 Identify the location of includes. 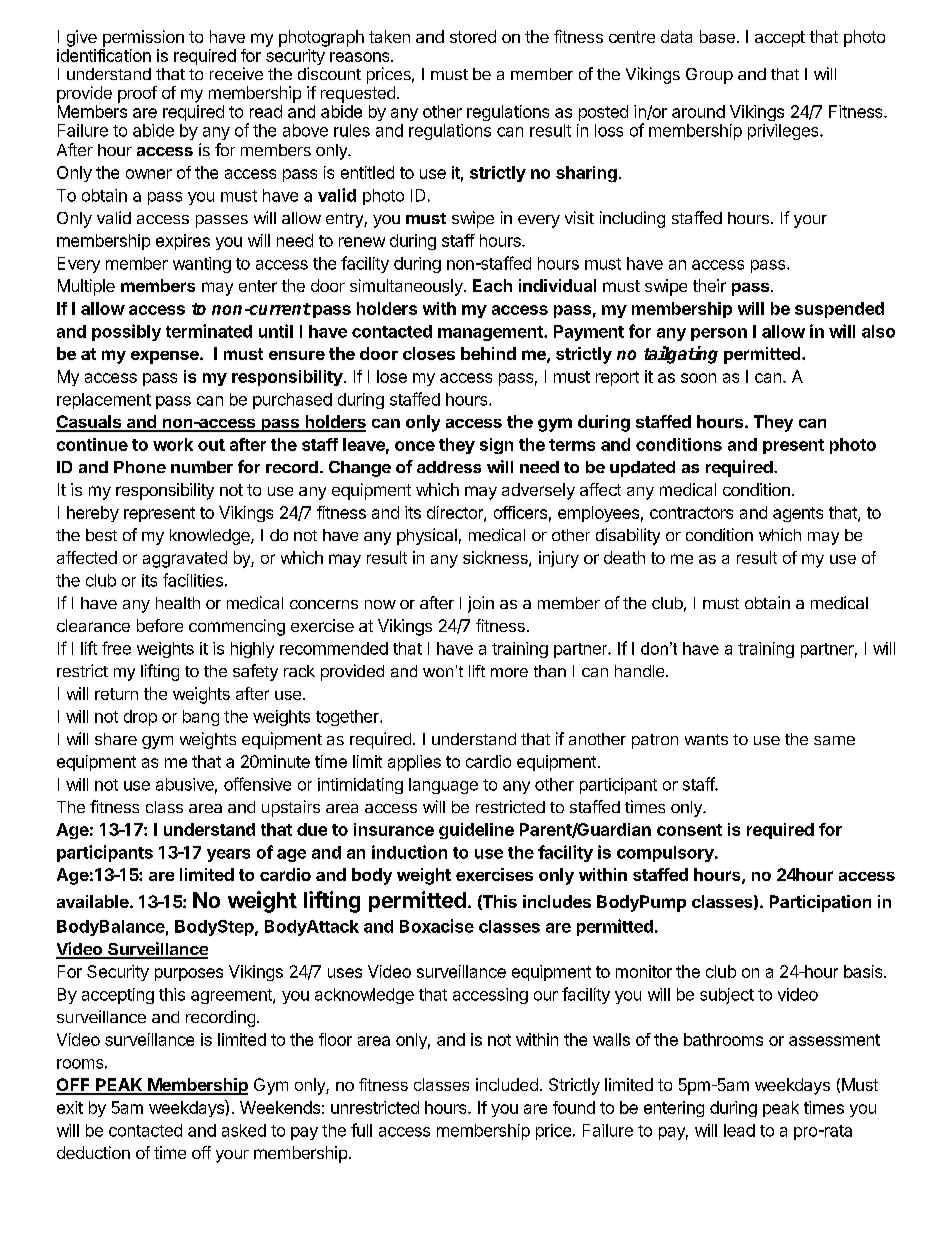
(557, 901).
